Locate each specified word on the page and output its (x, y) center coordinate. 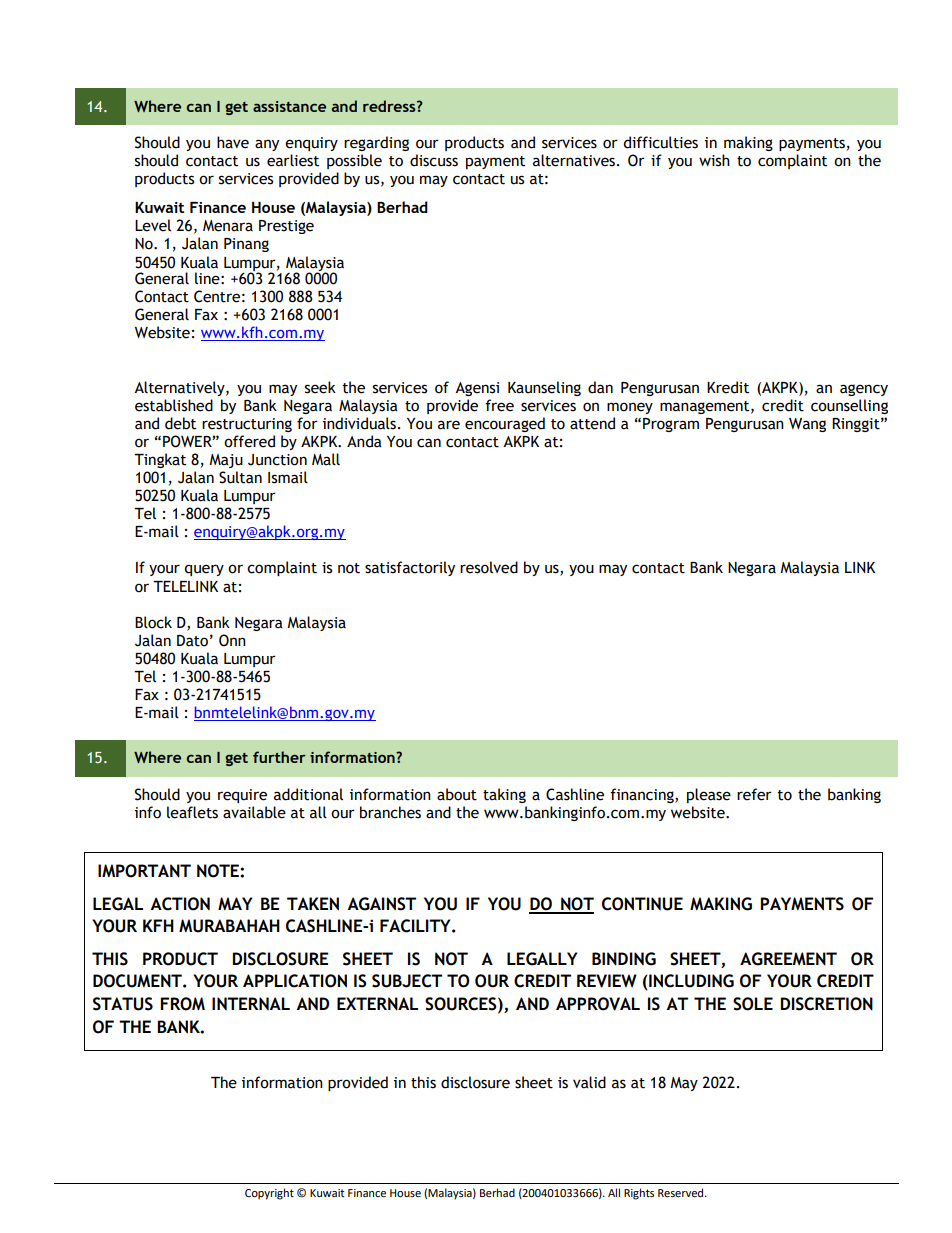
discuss (434, 160)
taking (504, 795)
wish (714, 160)
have (233, 142)
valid (589, 1082)
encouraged (505, 424)
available (254, 812)
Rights (639, 1194)
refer (754, 794)
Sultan (240, 477)
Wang (807, 425)
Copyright (269, 1194)
